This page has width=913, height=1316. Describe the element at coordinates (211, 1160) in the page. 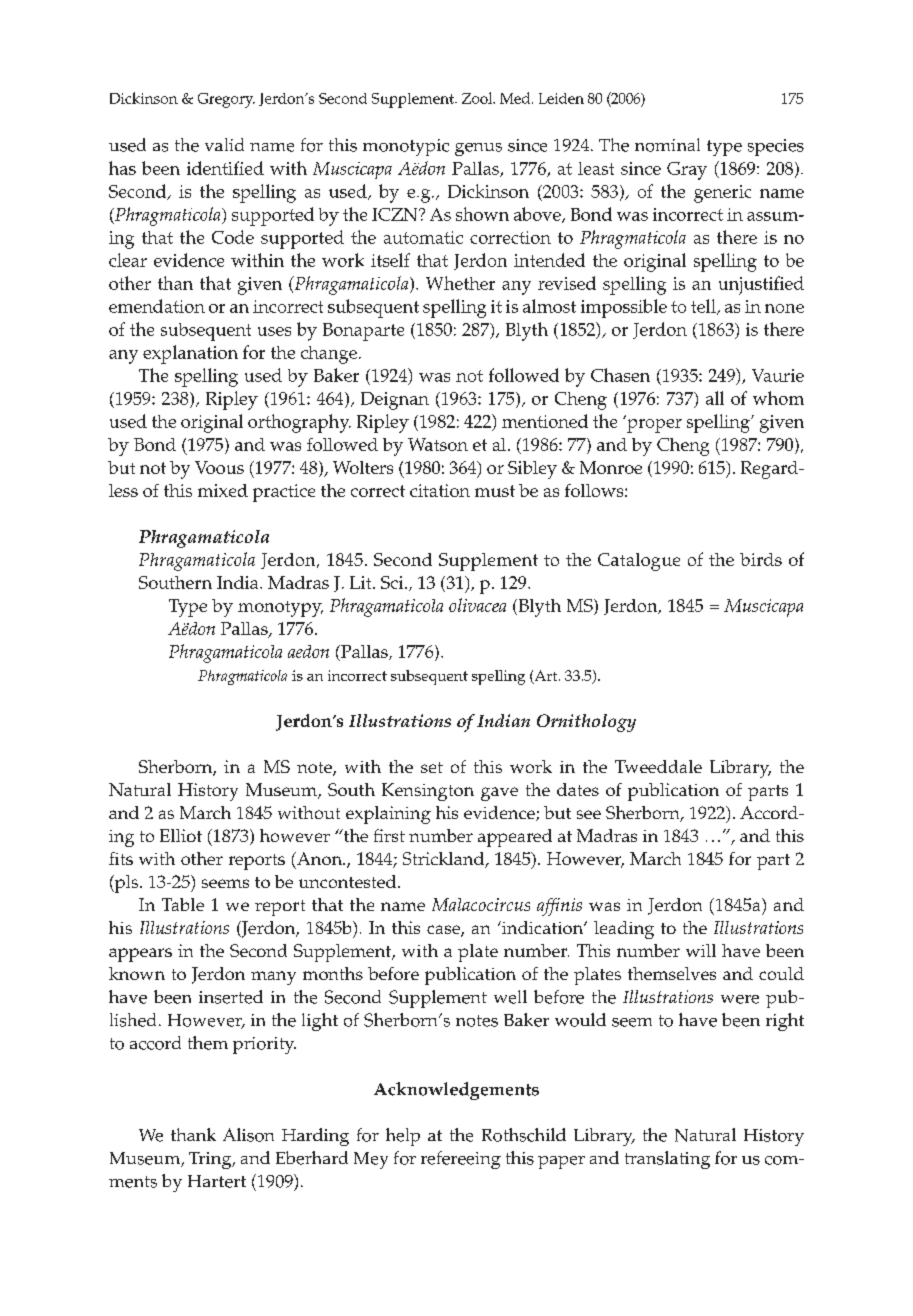

I see `Tring` at that location.
